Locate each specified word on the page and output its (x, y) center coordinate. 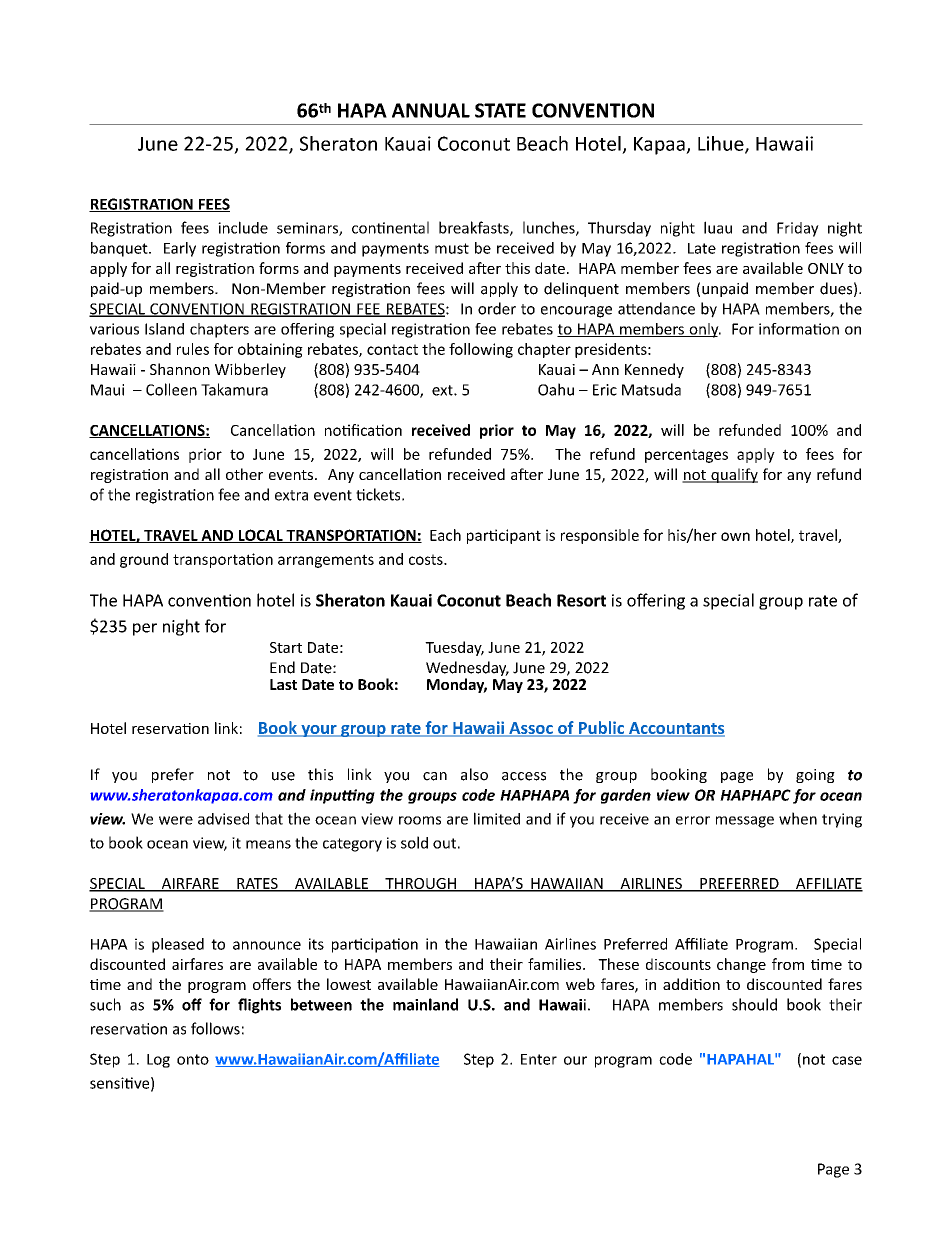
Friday (798, 229)
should (754, 1004)
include (243, 227)
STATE (500, 110)
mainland (425, 1004)
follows (215, 1028)
